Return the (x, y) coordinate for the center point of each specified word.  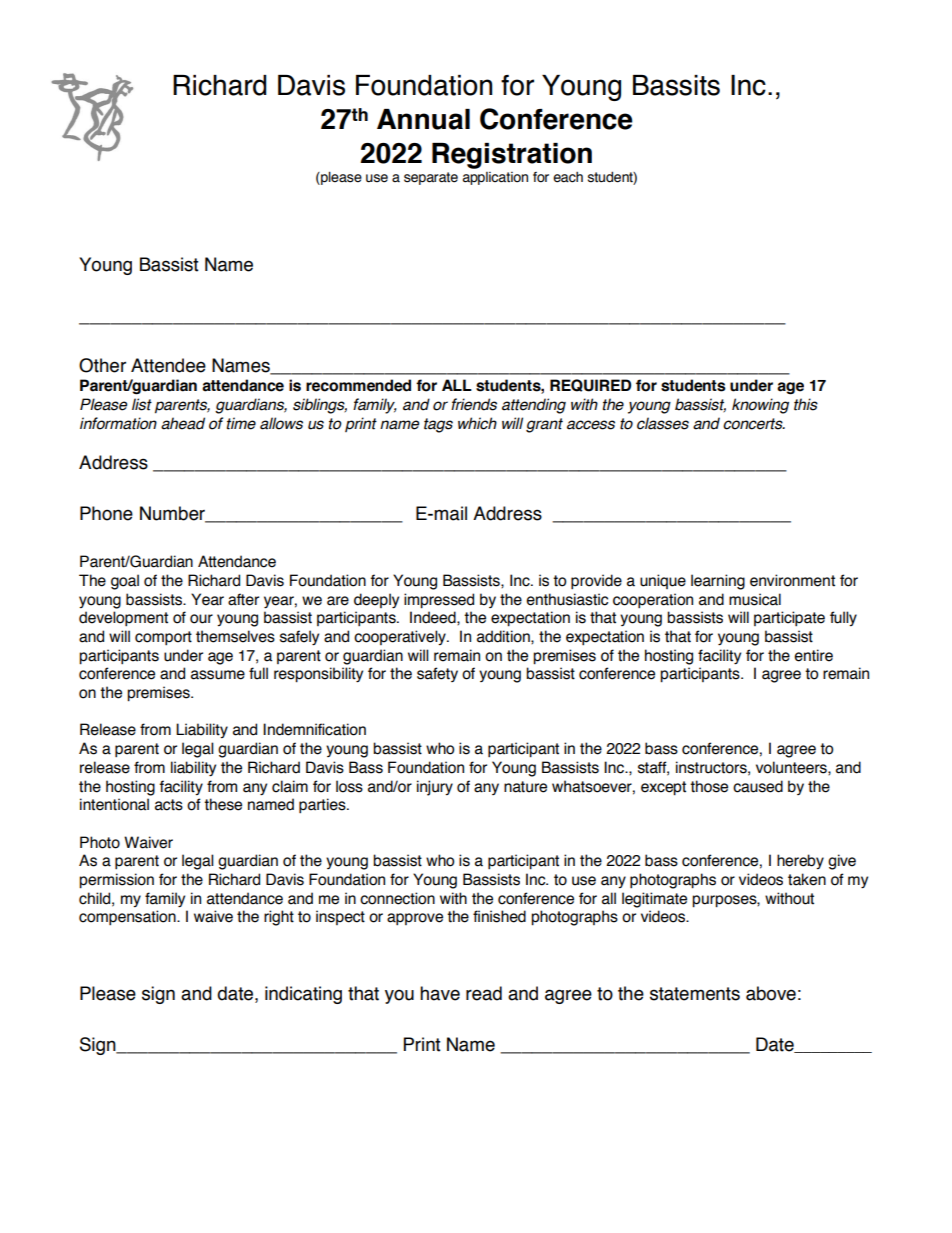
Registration (512, 156)
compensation (128, 917)
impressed (439, 601)
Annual (423, 119)
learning (718, 582)
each (568, 177)
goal (125, 582)
